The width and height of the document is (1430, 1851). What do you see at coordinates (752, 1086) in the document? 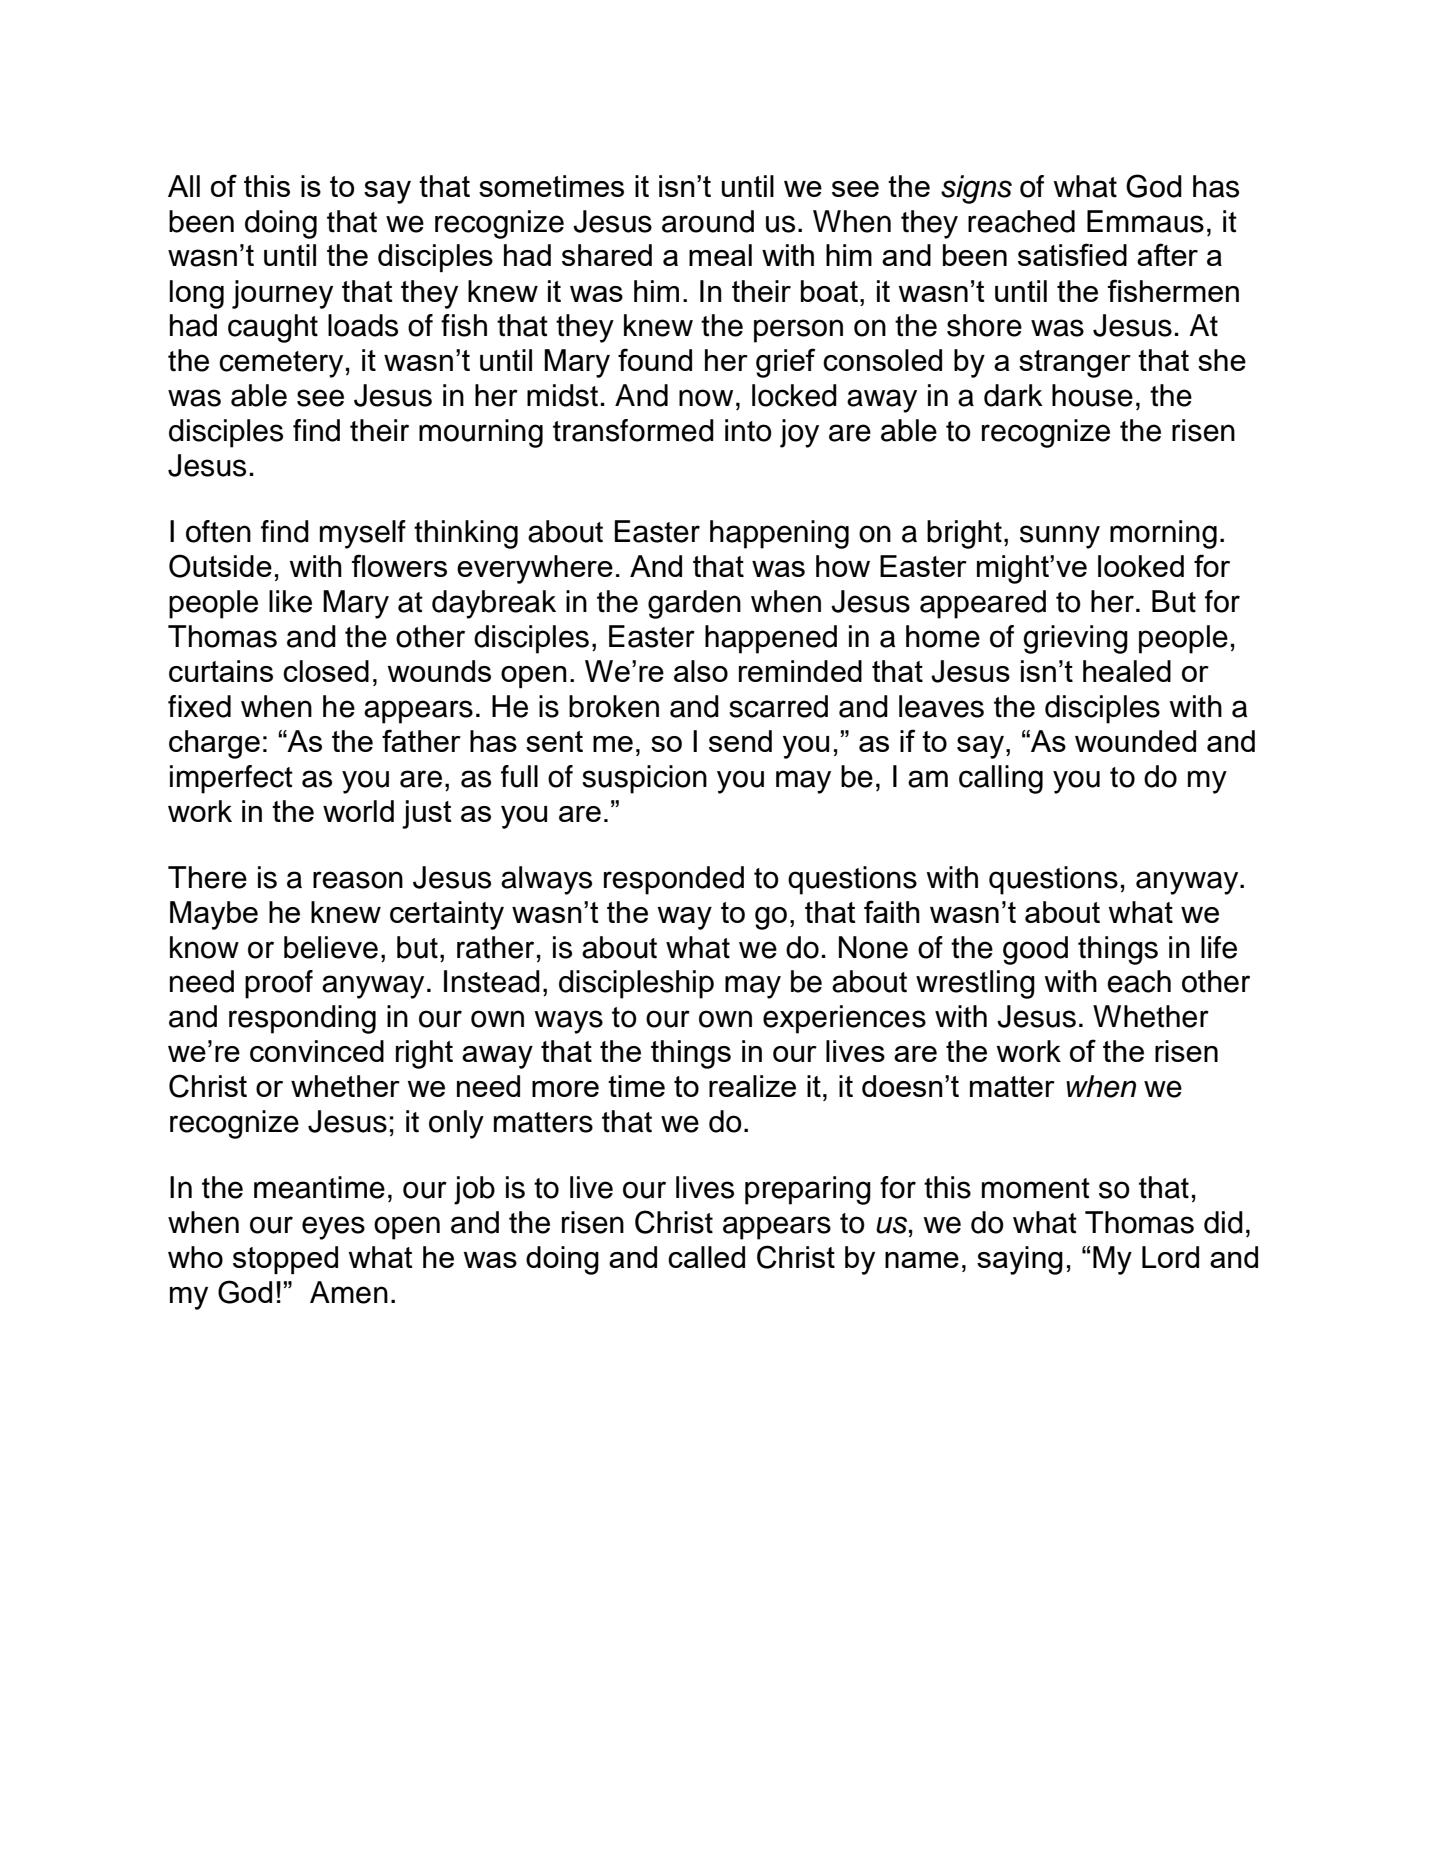
I see `realize` at bounding box center [752, 1086].
